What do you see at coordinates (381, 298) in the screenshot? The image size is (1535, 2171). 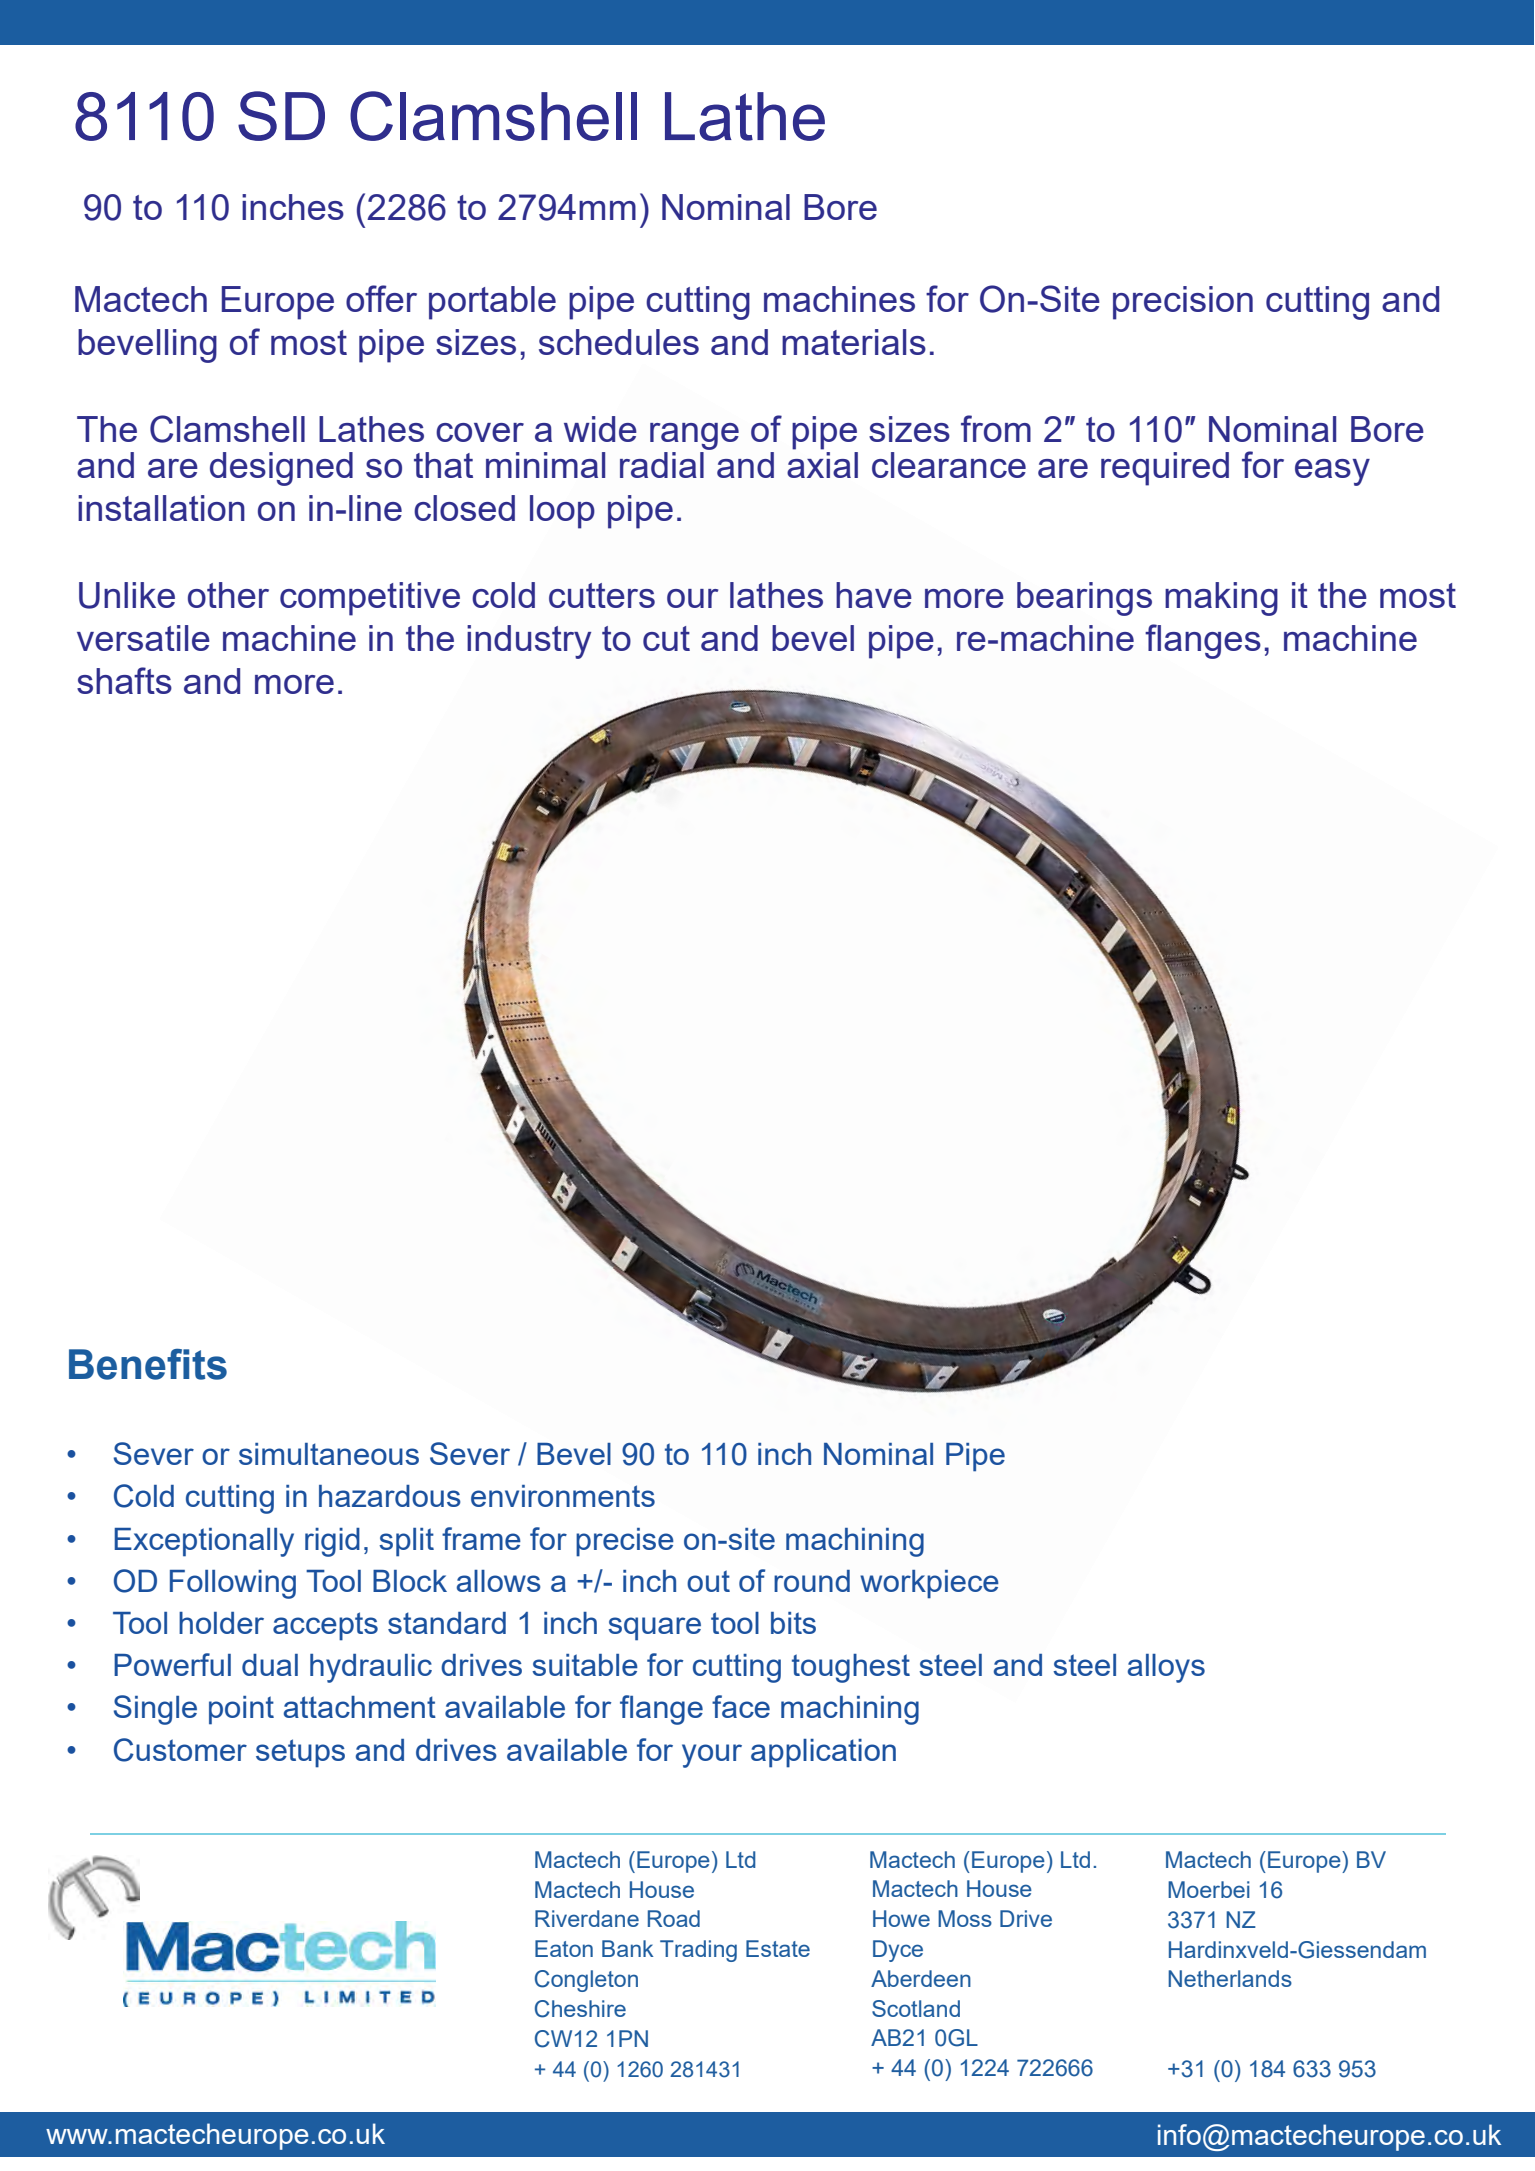 I see `offer` at bounding box center [381, 298].
